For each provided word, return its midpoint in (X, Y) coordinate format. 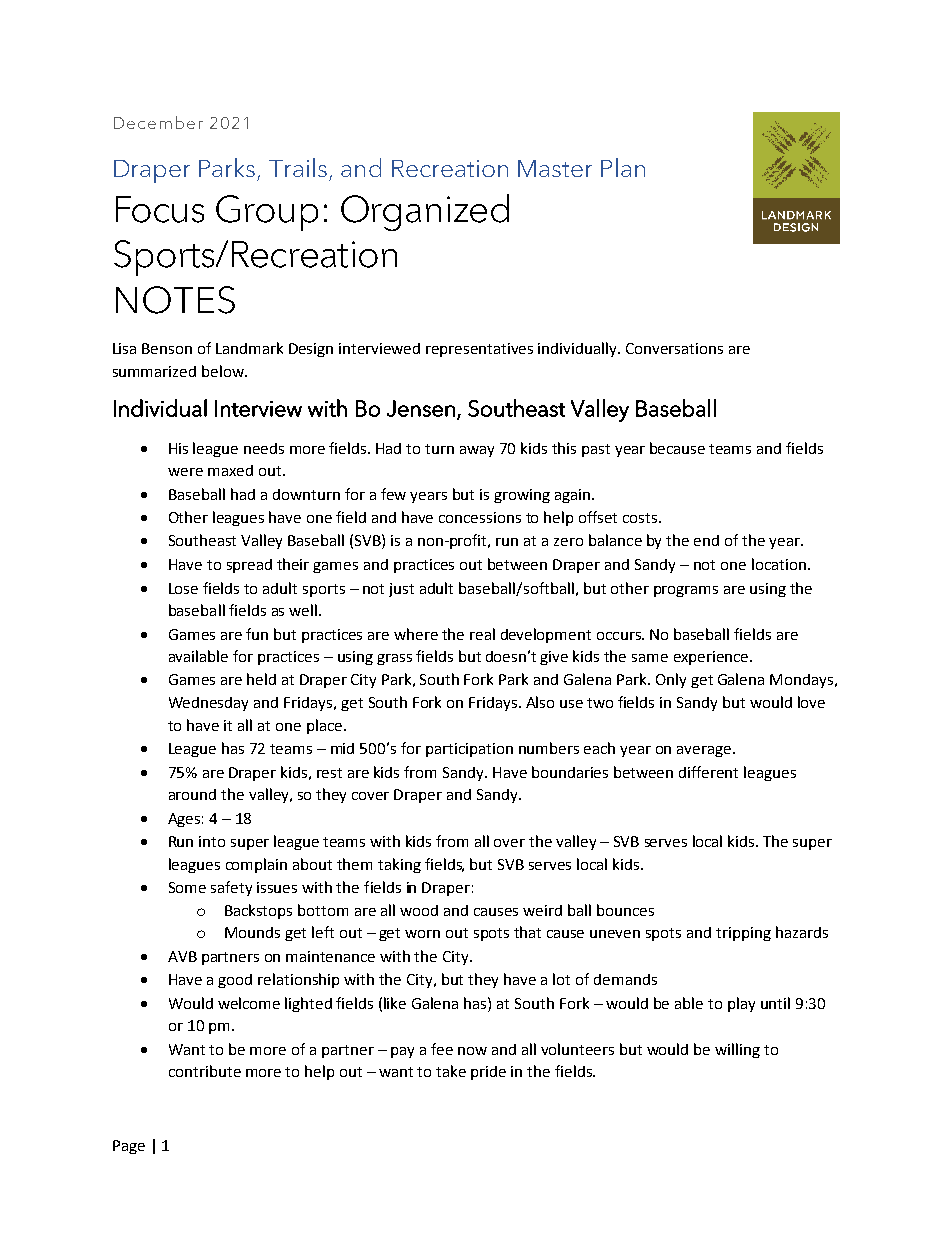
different (708, 772)
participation (469, 750)
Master (555, 168)
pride (488, 1073)
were (185, 472)
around (192, 794)
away (477, 451)
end (706, 540)
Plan (623, 167)
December (158, 122)
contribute (205, 1071)
